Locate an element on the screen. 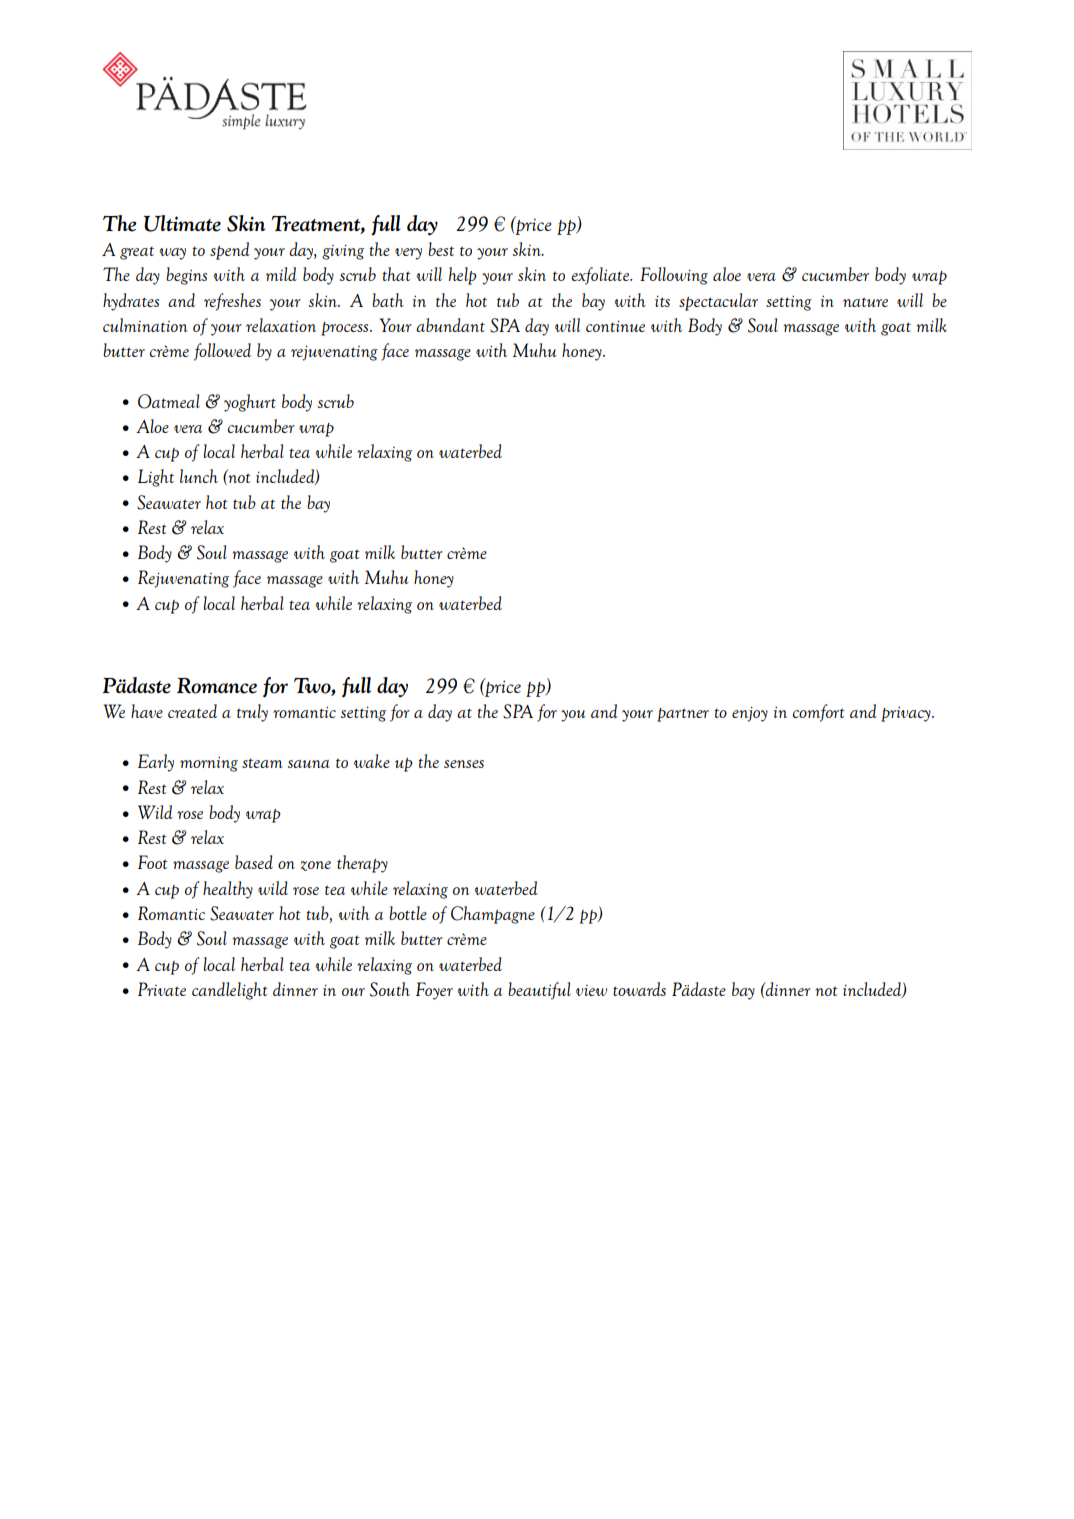 The image size is (1074, 1519). yoghurt is located at coordinates (250, 403).
